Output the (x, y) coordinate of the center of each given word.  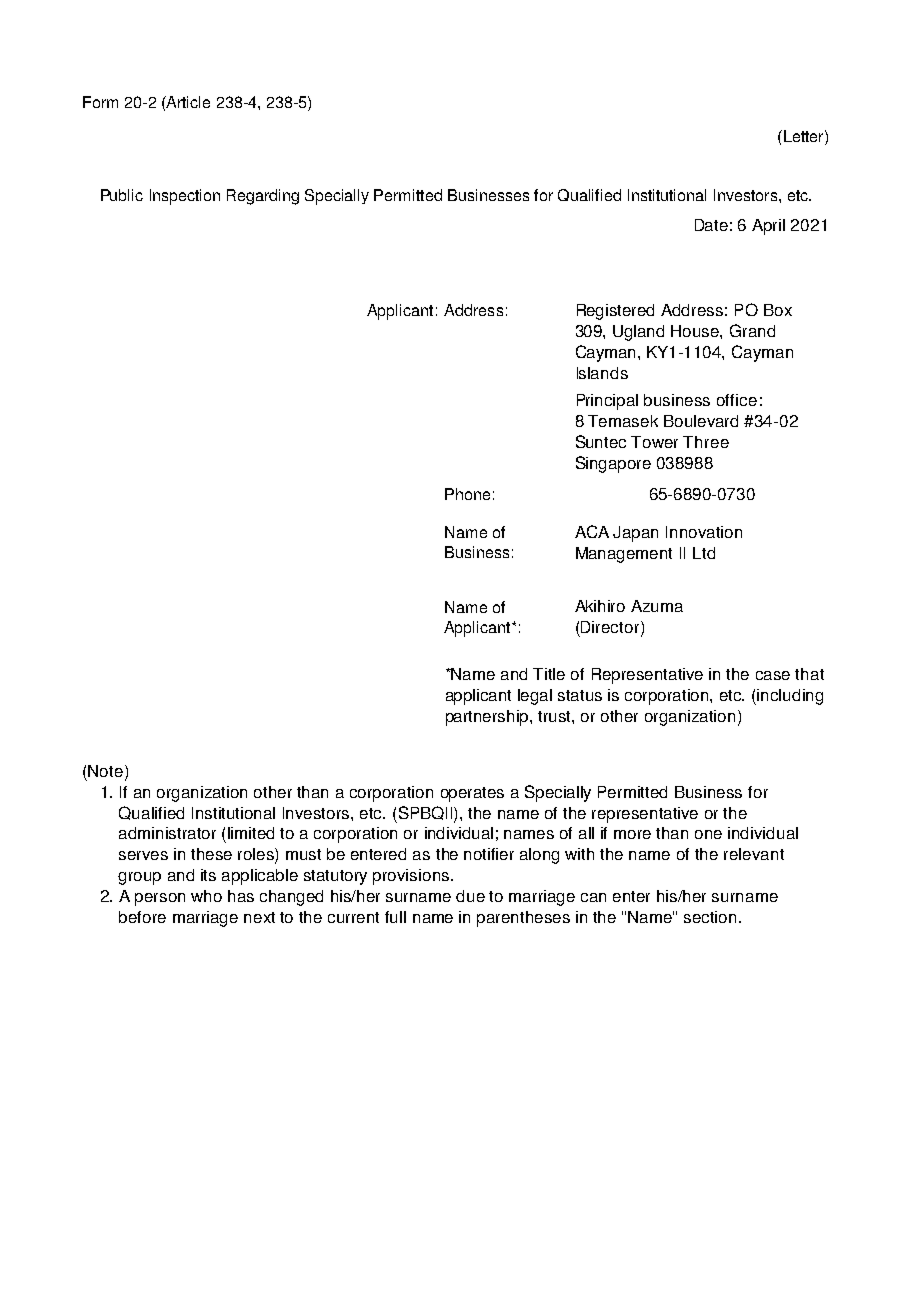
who (206, 896)
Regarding (263, 197)
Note (105, 771)
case (773, 675)
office (737, 400)
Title (549, 674)
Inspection (185, 197)
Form (100, 102)
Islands (602, 373)
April (768, 227)
